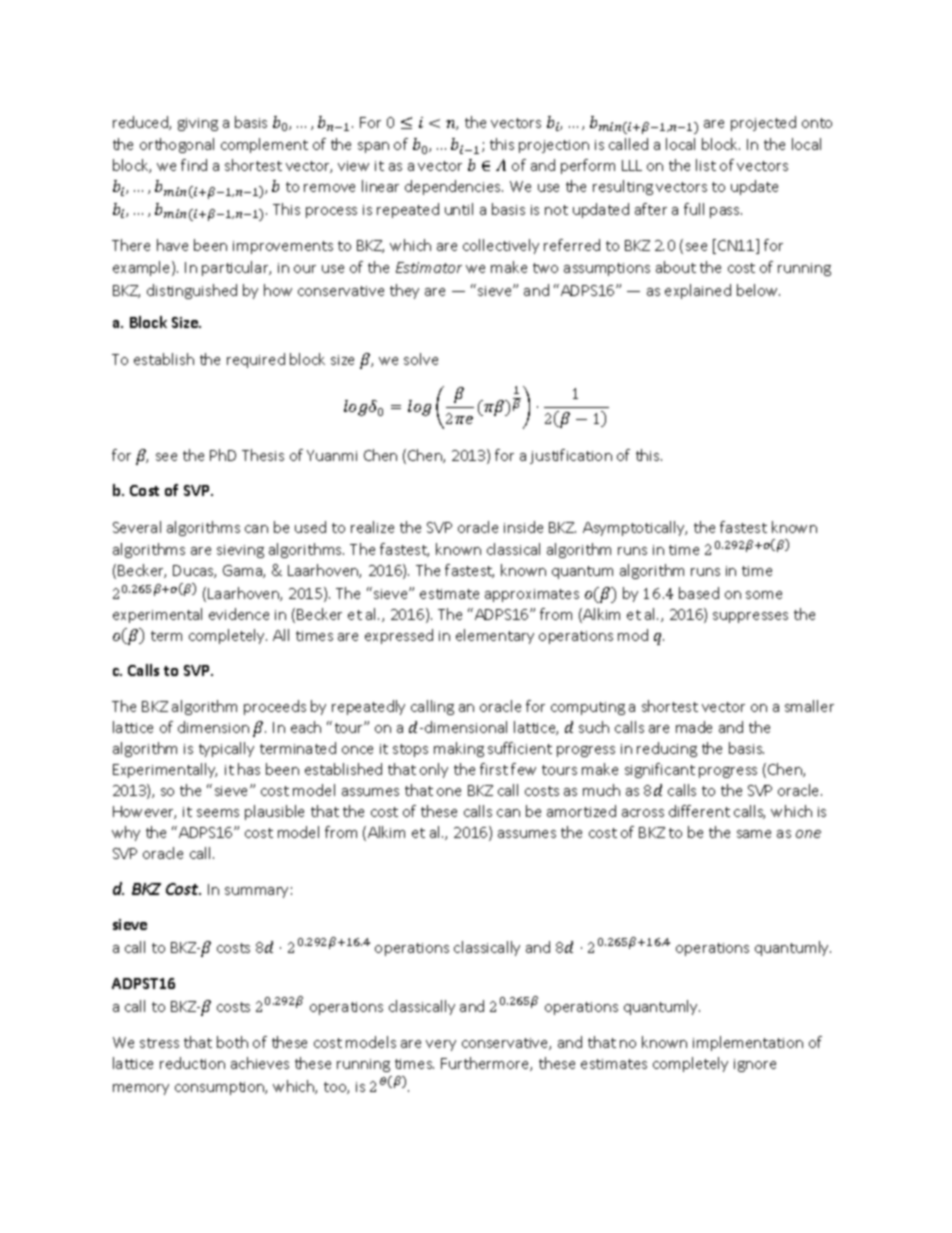 Image resolution: width=952 pixels, height=1233 pixels. I want to click on dependencies, so click(454, 187).
